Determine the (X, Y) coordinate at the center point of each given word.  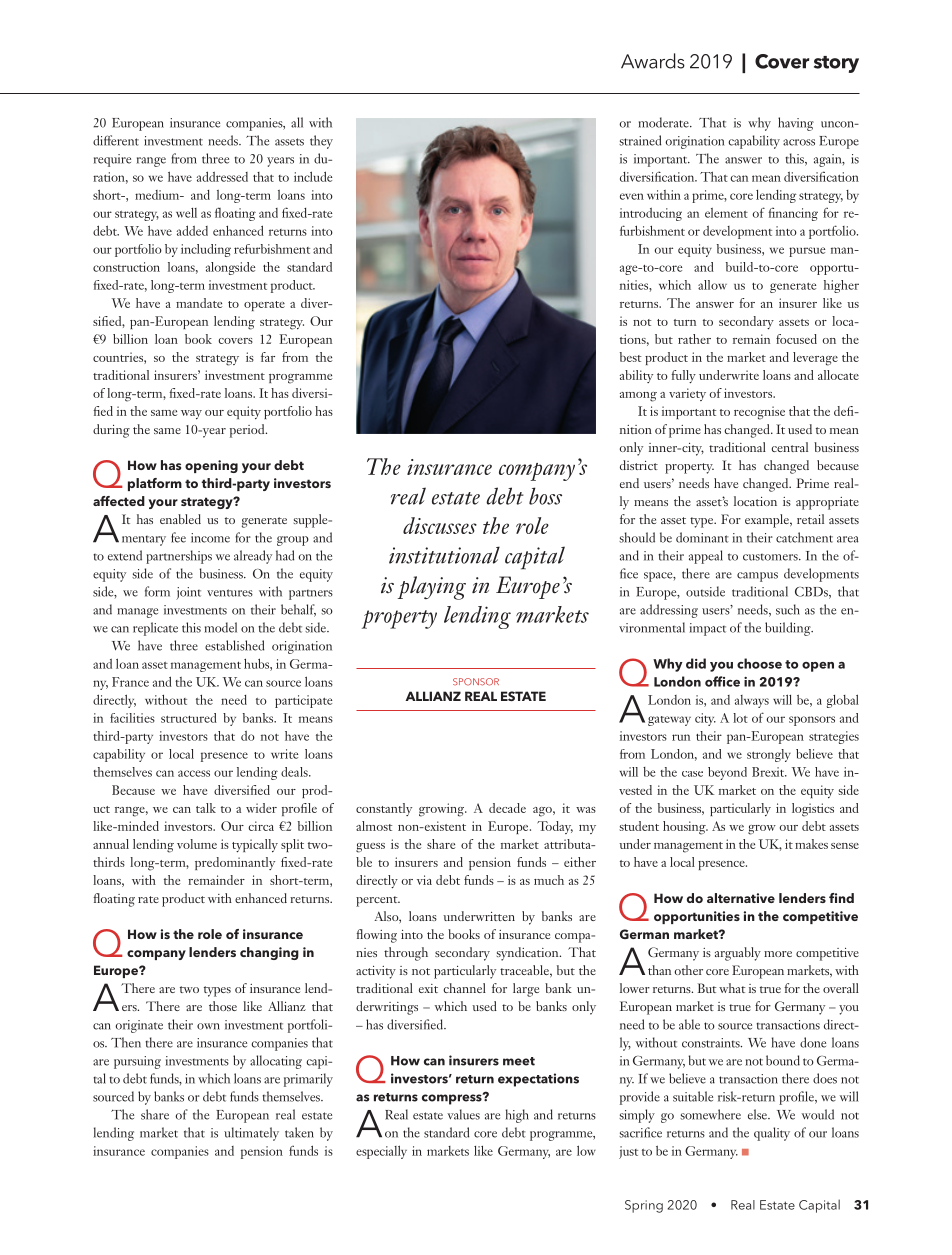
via (424, 880)
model (221, 627)
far (268, 357)
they (321, 142)
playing (432, 588)
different (116, 140)
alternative (741, 898)
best (630, 357)
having (796, 124)
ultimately (251, 1134)
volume (197, 844)
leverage (815, 359)
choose (759, 663)
